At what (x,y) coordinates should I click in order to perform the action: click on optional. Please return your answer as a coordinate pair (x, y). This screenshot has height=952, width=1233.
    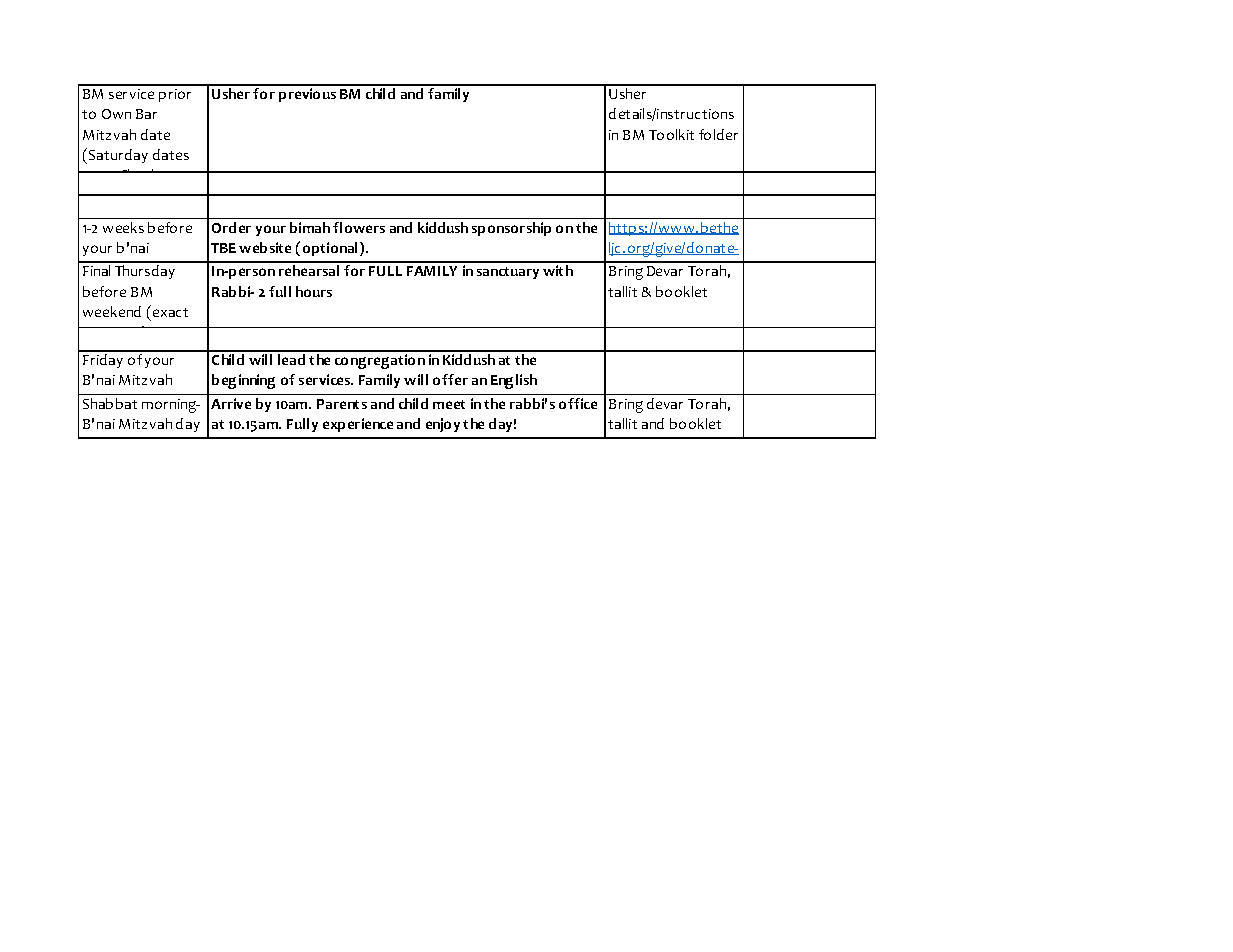
    Looking at the image, I should click on (332, 249).
